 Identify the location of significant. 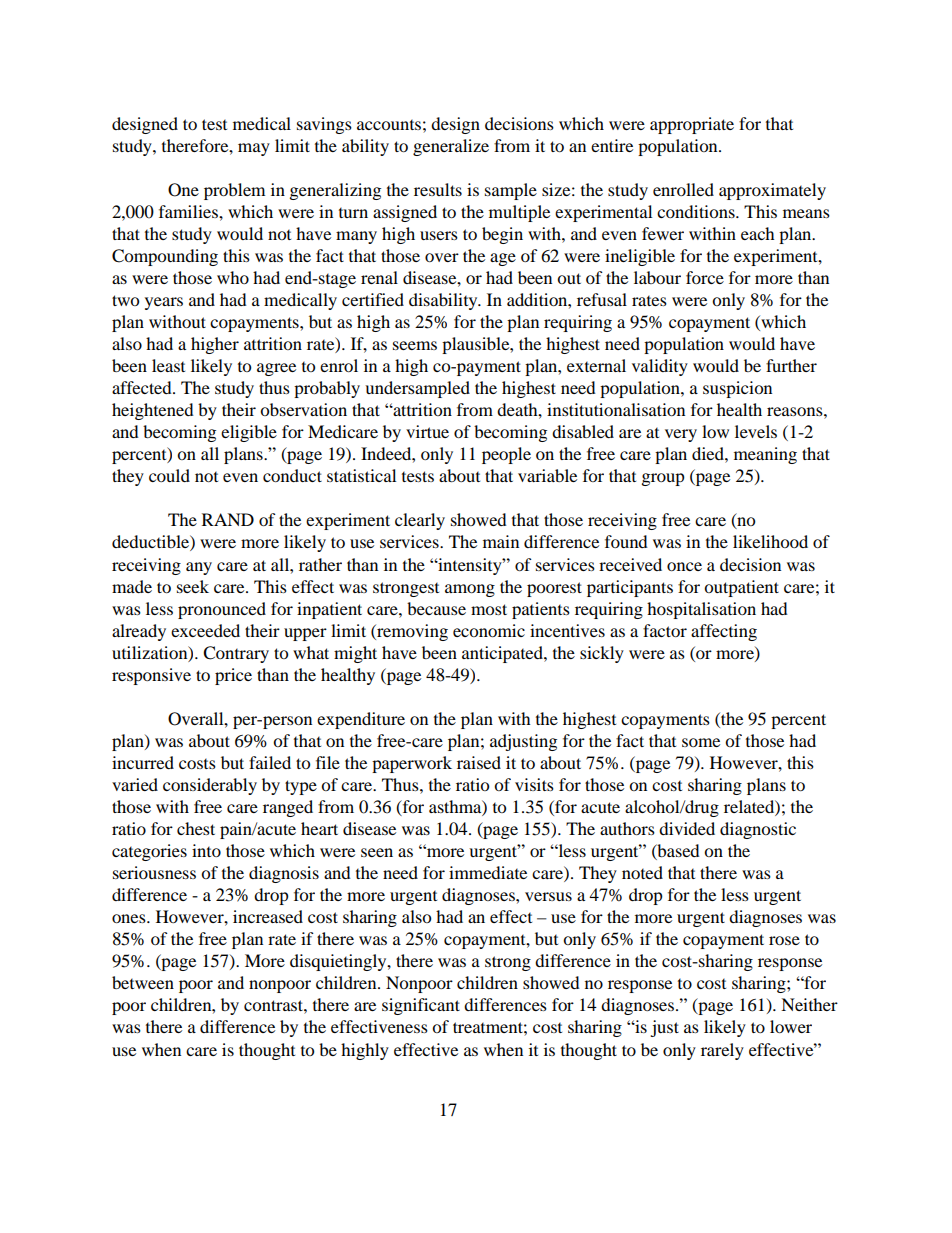
(421, 1006).
